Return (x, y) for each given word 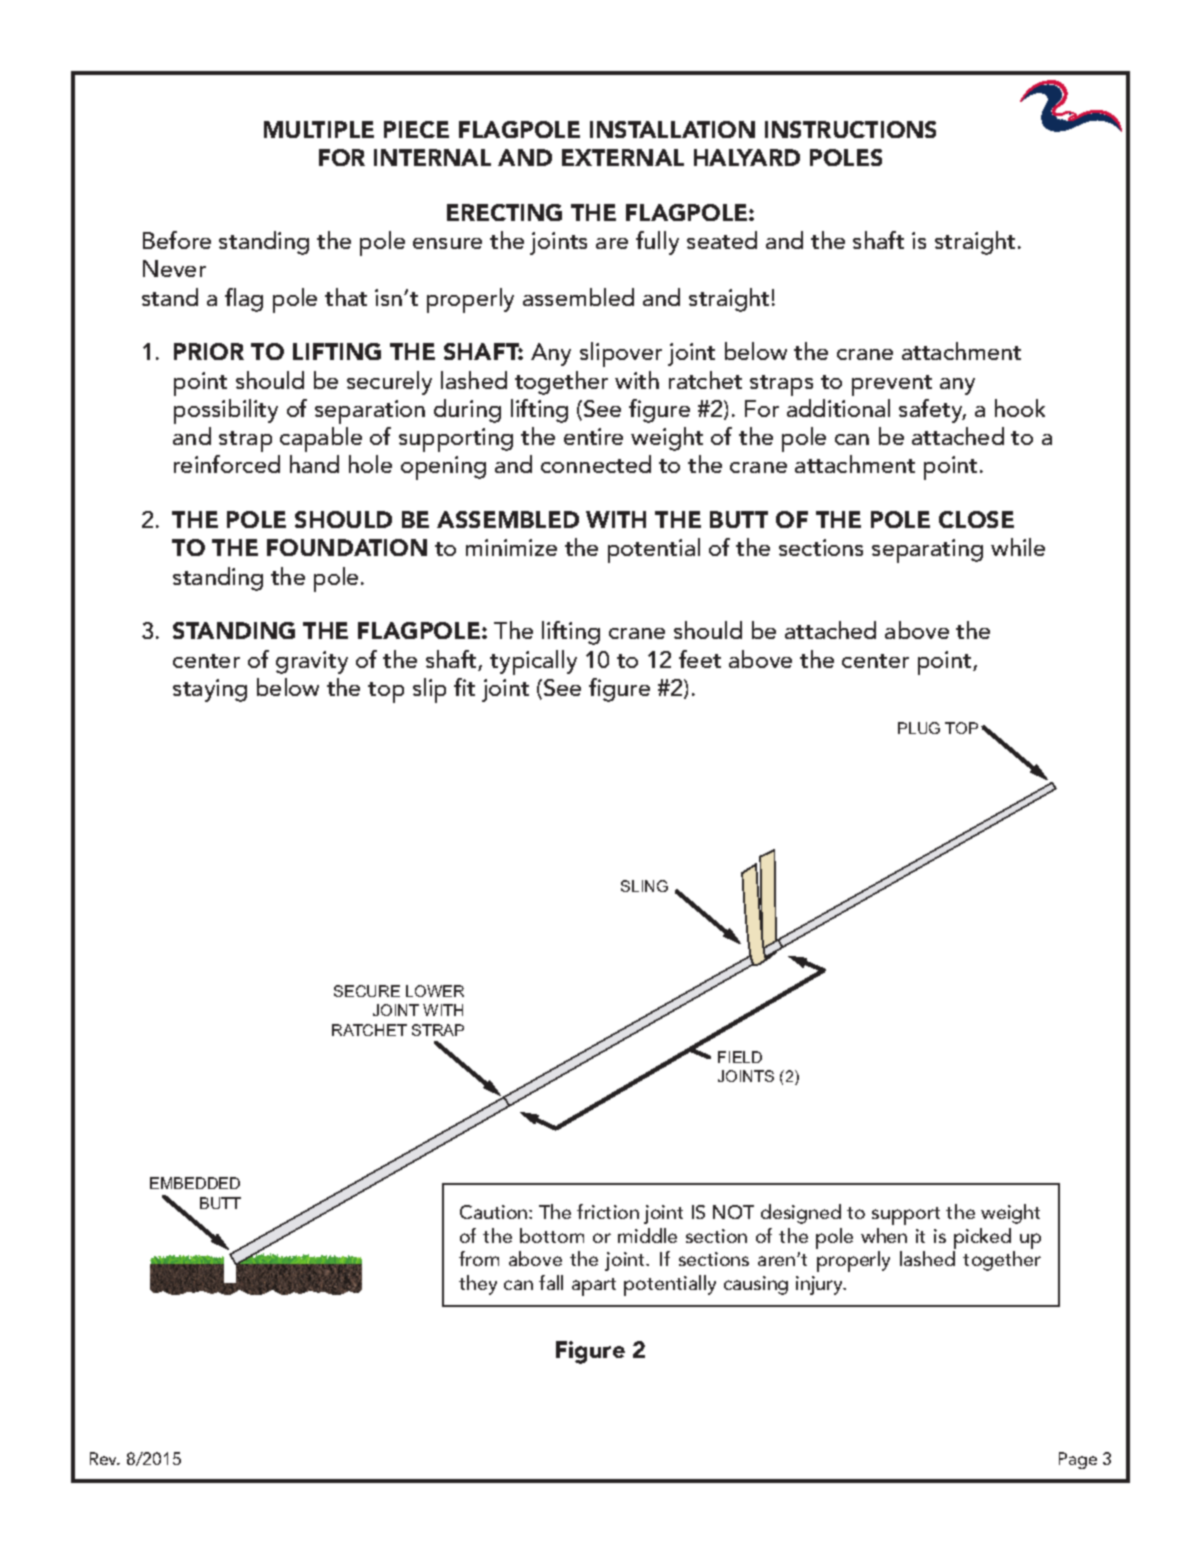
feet (700, 659)
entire (593, 436)
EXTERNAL (623, 157)
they (478, 1285)
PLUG (919, 728)
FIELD (740, 1057)
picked (982, 1238)
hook (1020, 408)
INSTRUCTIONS (850, 129)
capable (321, 439)
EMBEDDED (195, 1183)
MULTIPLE (319, 129)
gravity (312, 662)
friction (608, 1211)
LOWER (435, 991)
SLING (644, 886)
